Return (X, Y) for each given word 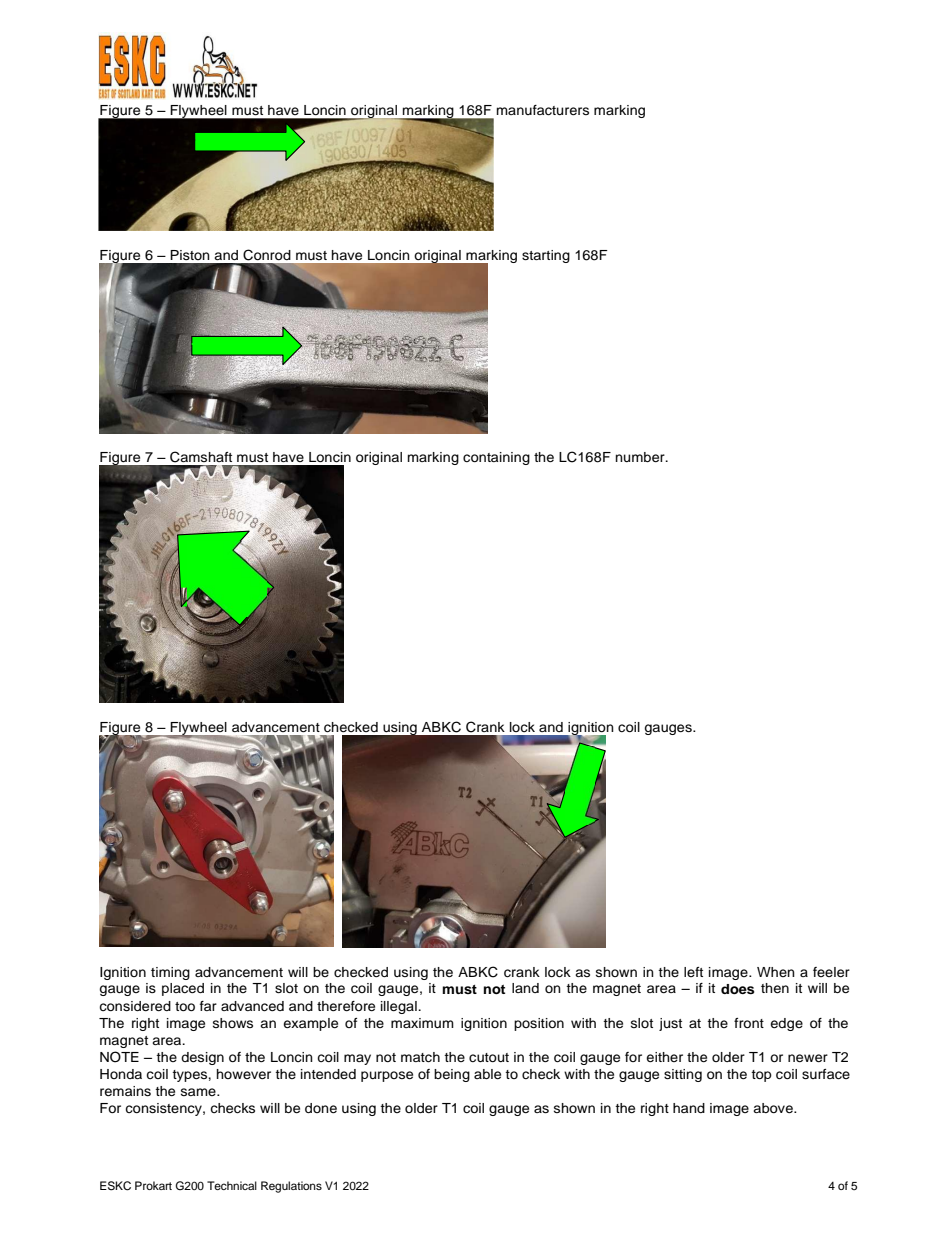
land (525, 988)
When (776, 972)
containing (496, 458)
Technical (232, 1185)
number (641, 457)
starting (546, 256)
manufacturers (543, 110)
